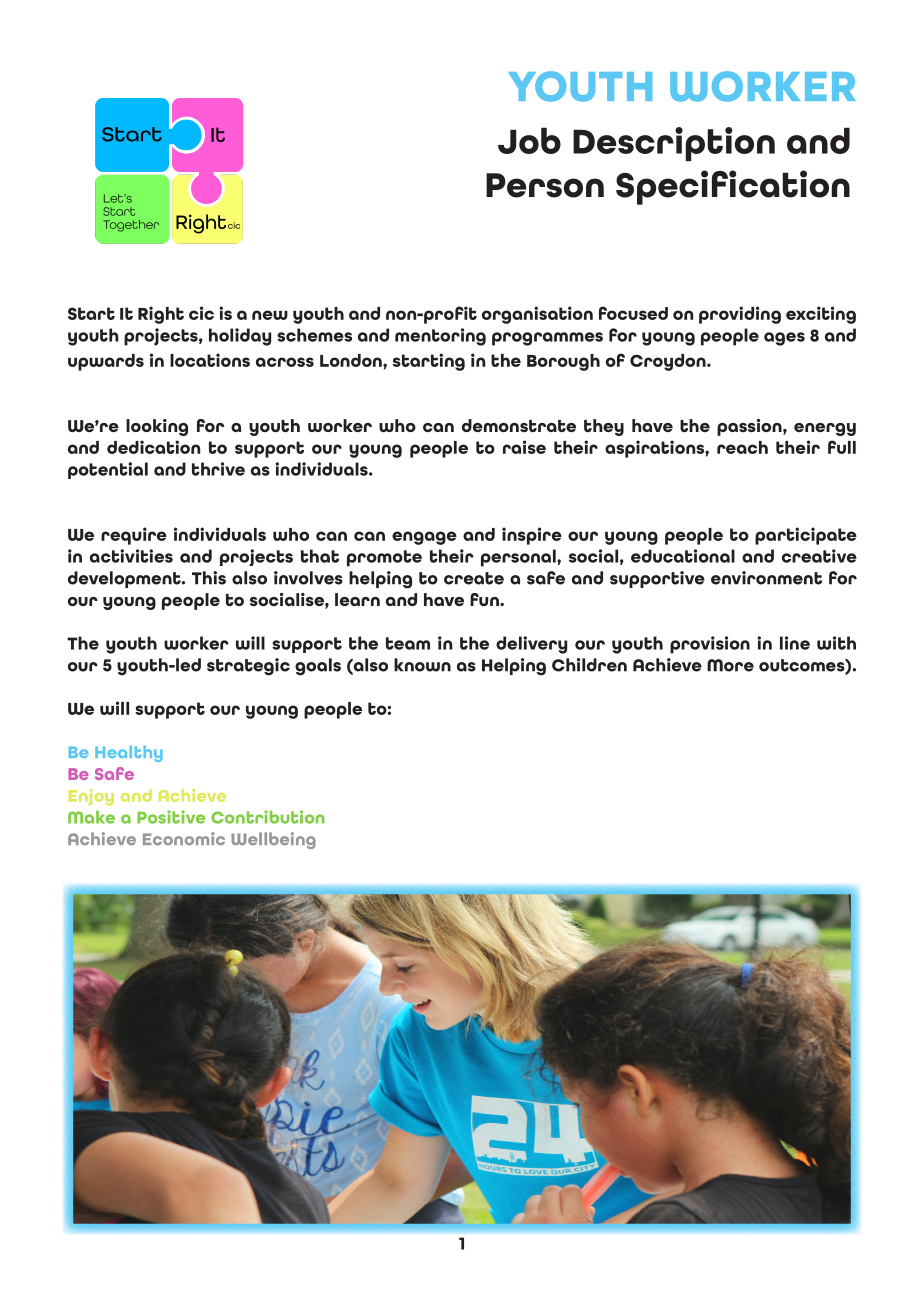 The width and height of the document is (924, 1297). What do you see at coordinates (733, 187) in the document?
I see `Specification` at bounding box center [733, 187].
